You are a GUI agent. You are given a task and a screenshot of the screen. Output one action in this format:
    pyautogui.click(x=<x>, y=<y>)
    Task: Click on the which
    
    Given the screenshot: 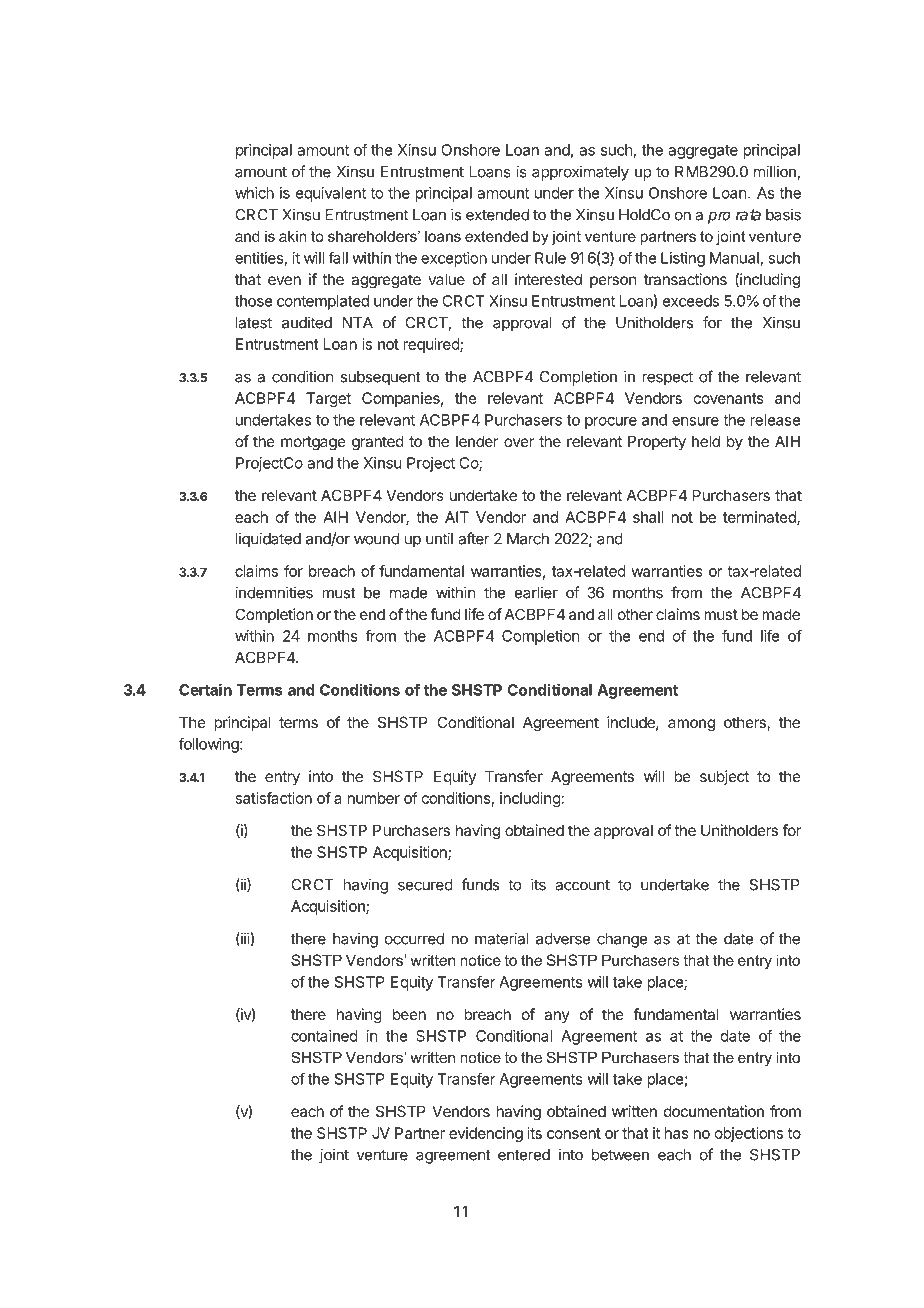 What is the action you would take?
    pyautogui.click(x=254, y=193)
